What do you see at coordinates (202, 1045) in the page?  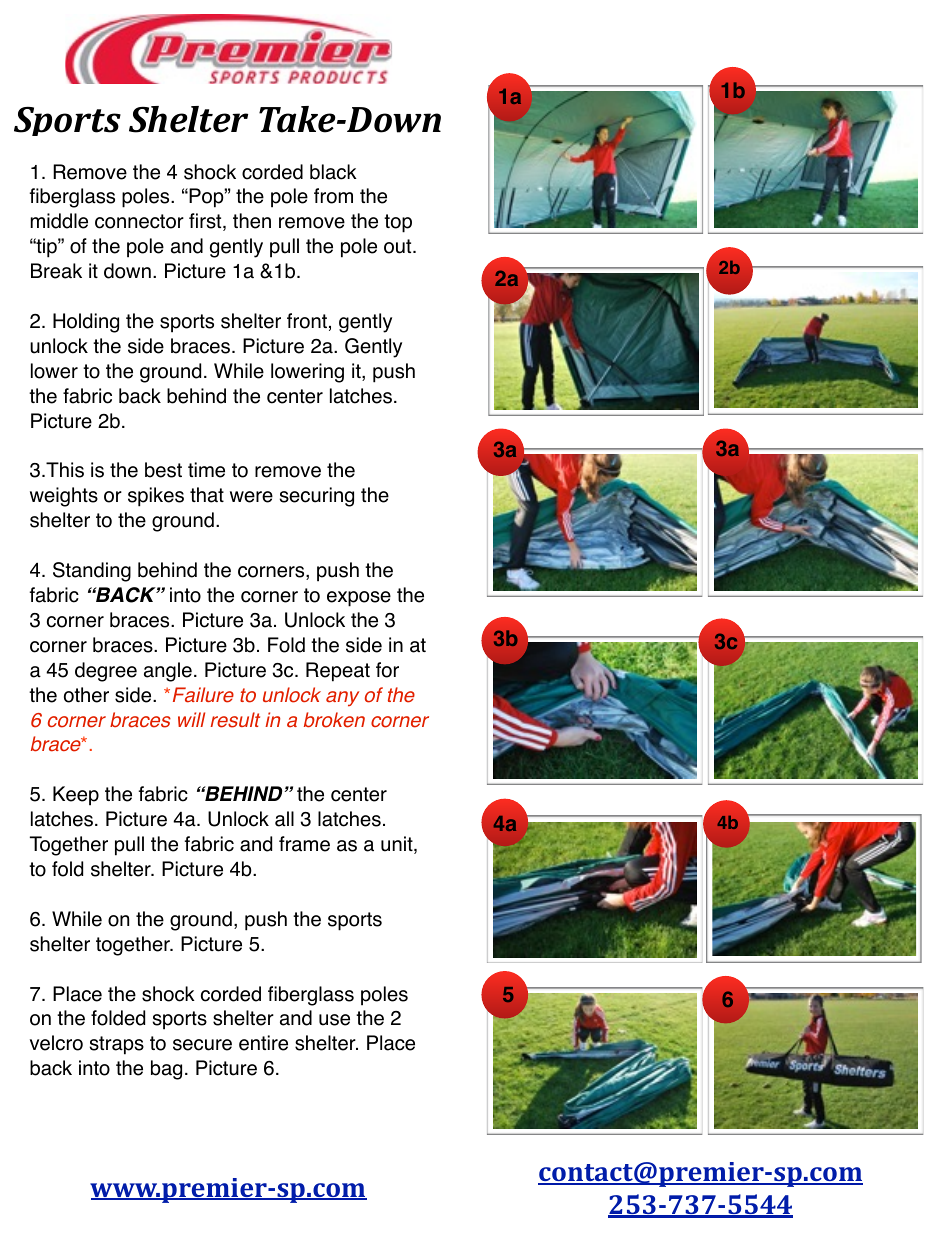 I see `secure` at bounding box center [202, 1045].
